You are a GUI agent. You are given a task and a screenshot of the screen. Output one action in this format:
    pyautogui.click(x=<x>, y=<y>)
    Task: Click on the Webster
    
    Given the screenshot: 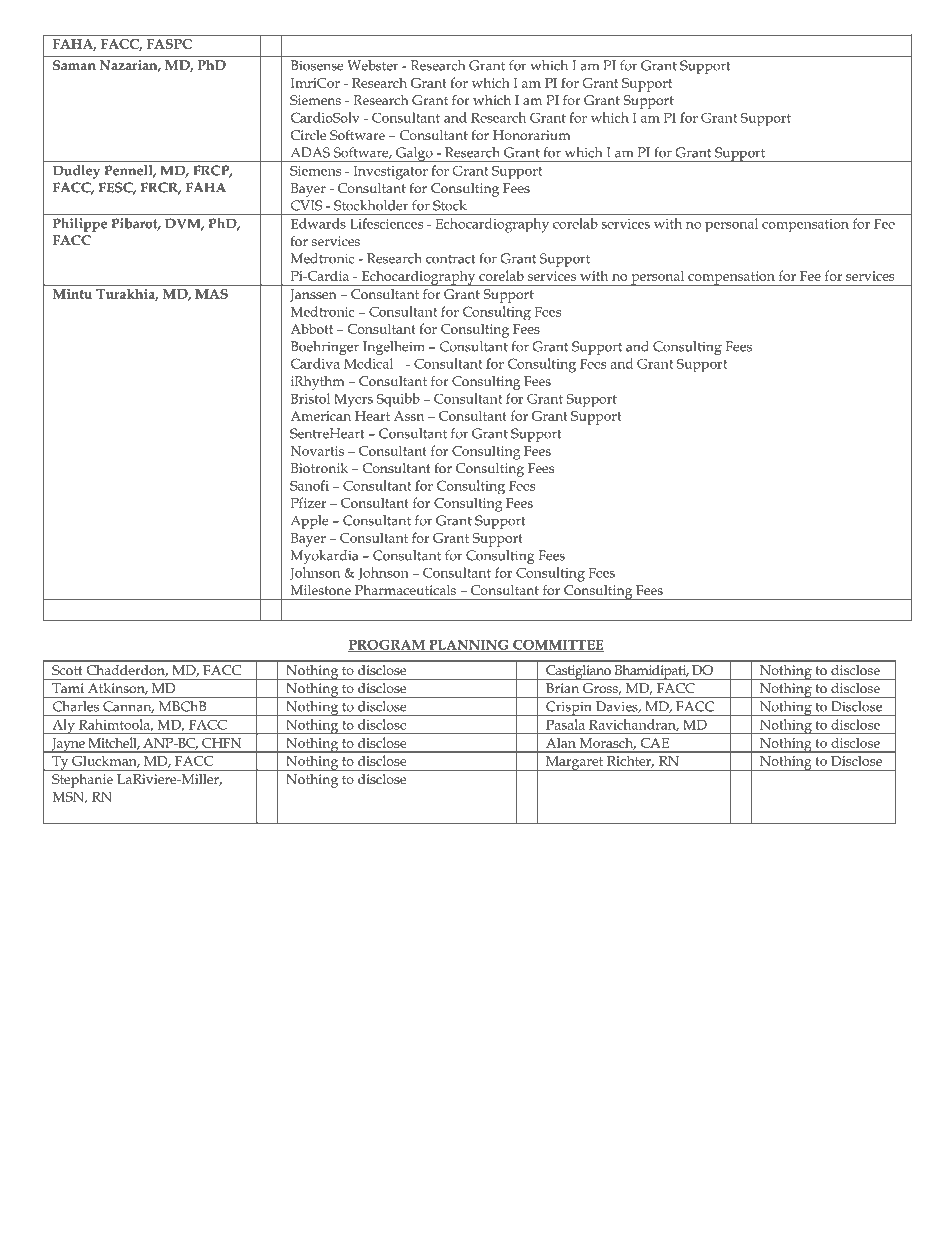 What is the action you would take?
    pyautogui.click(x=372, y=65)
